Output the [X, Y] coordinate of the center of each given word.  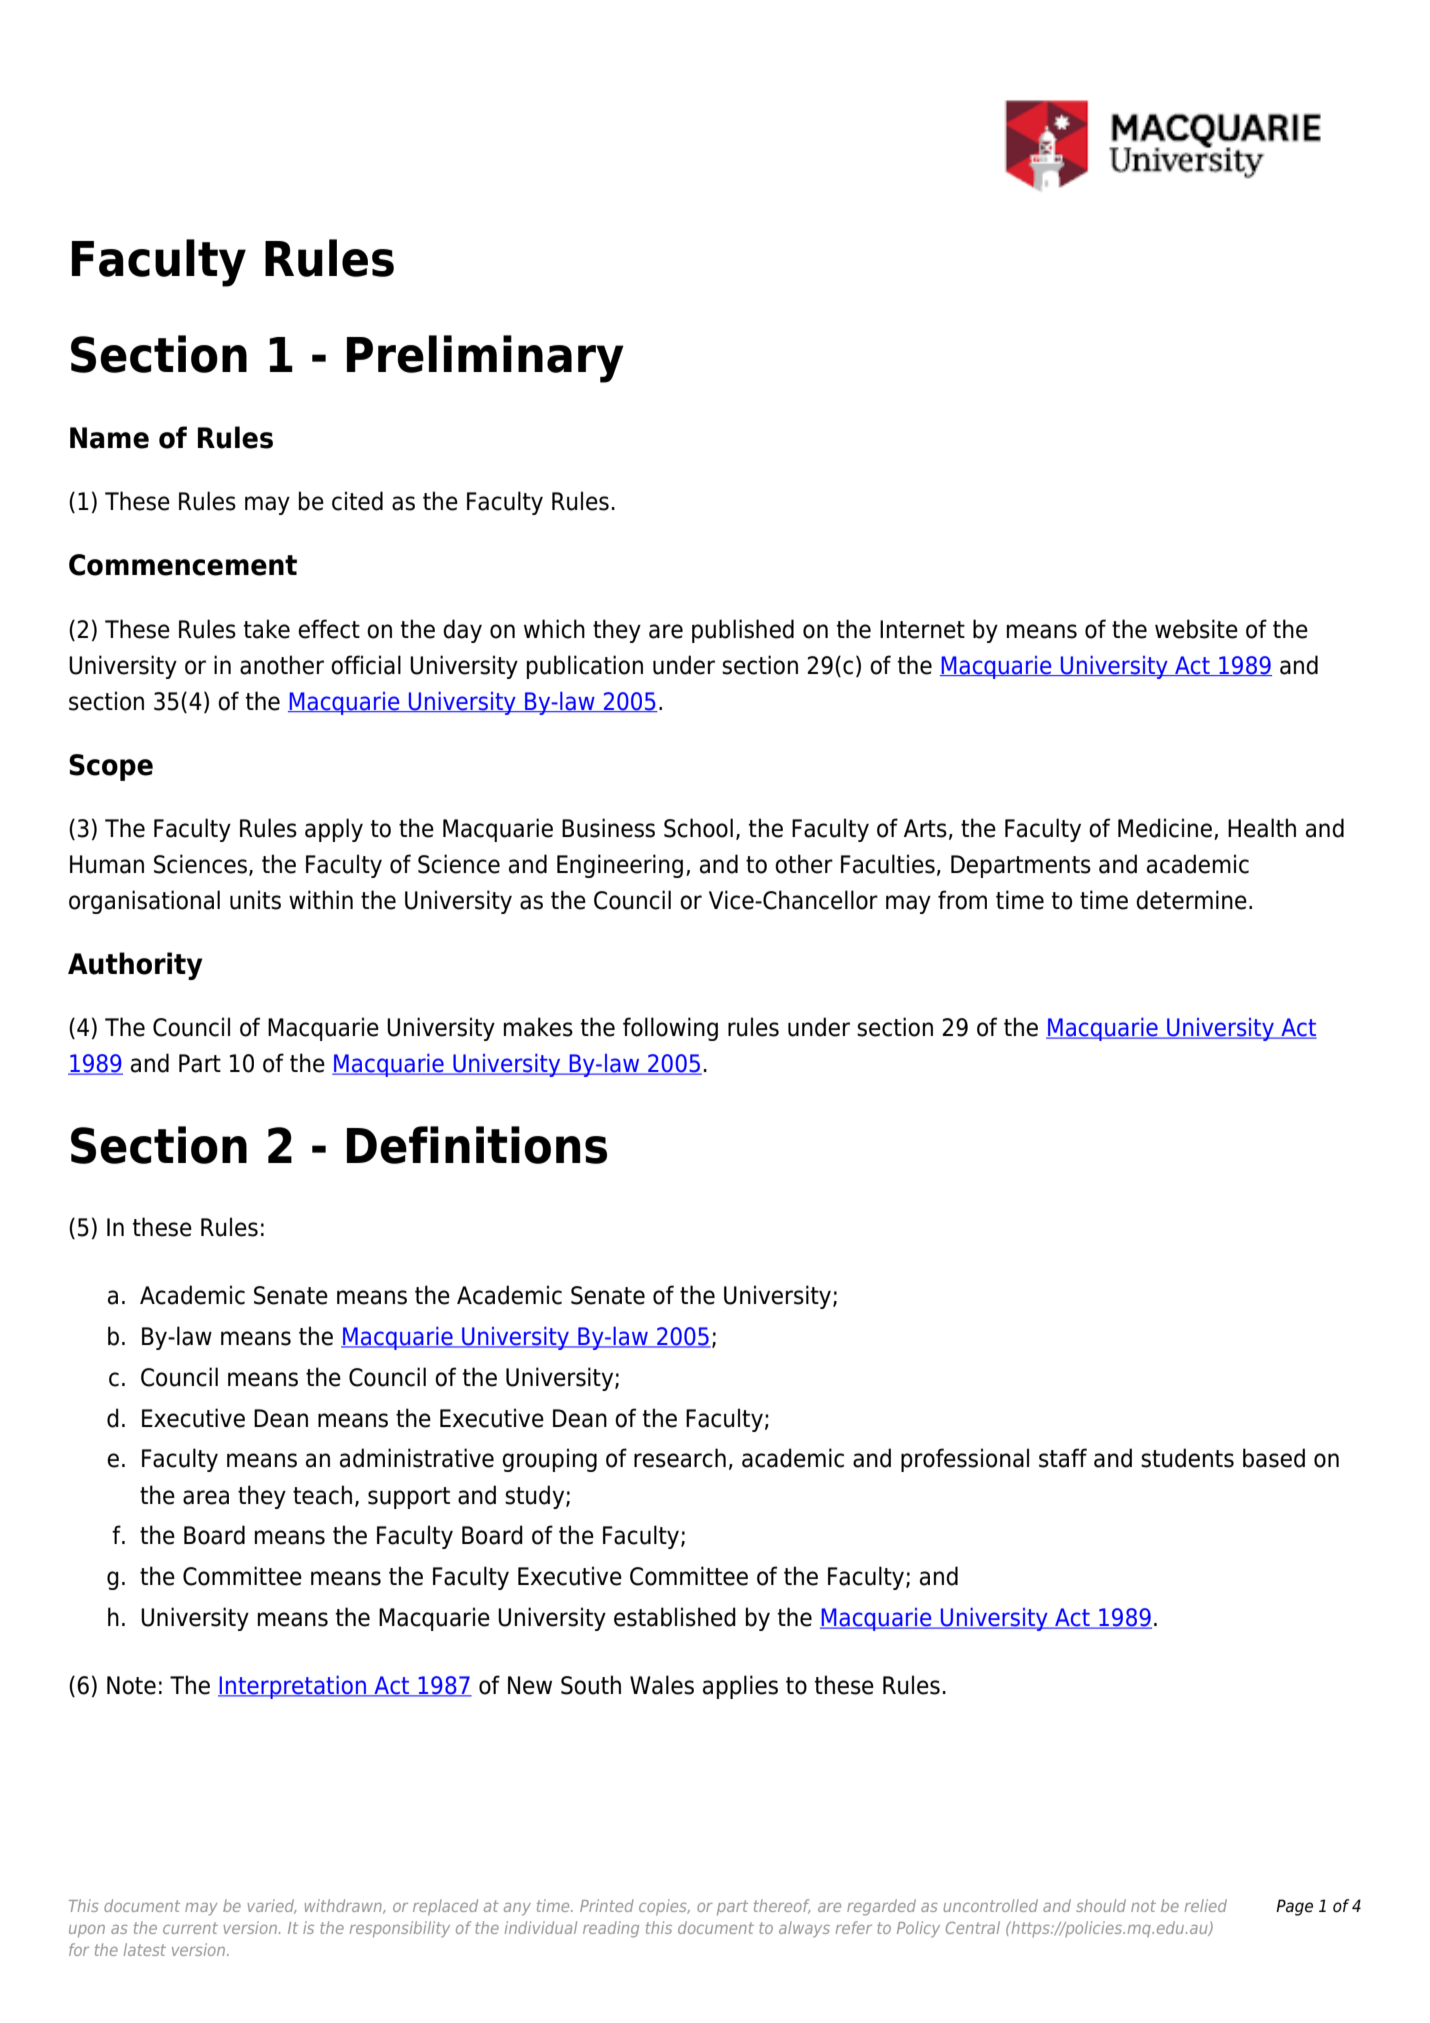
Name [109, 438]
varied [272, 1906]
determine [1191, 900]
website [1196, 629]
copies [664, 1907]
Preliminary [485, 359]
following [670, 1029]
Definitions [477, 1145]
